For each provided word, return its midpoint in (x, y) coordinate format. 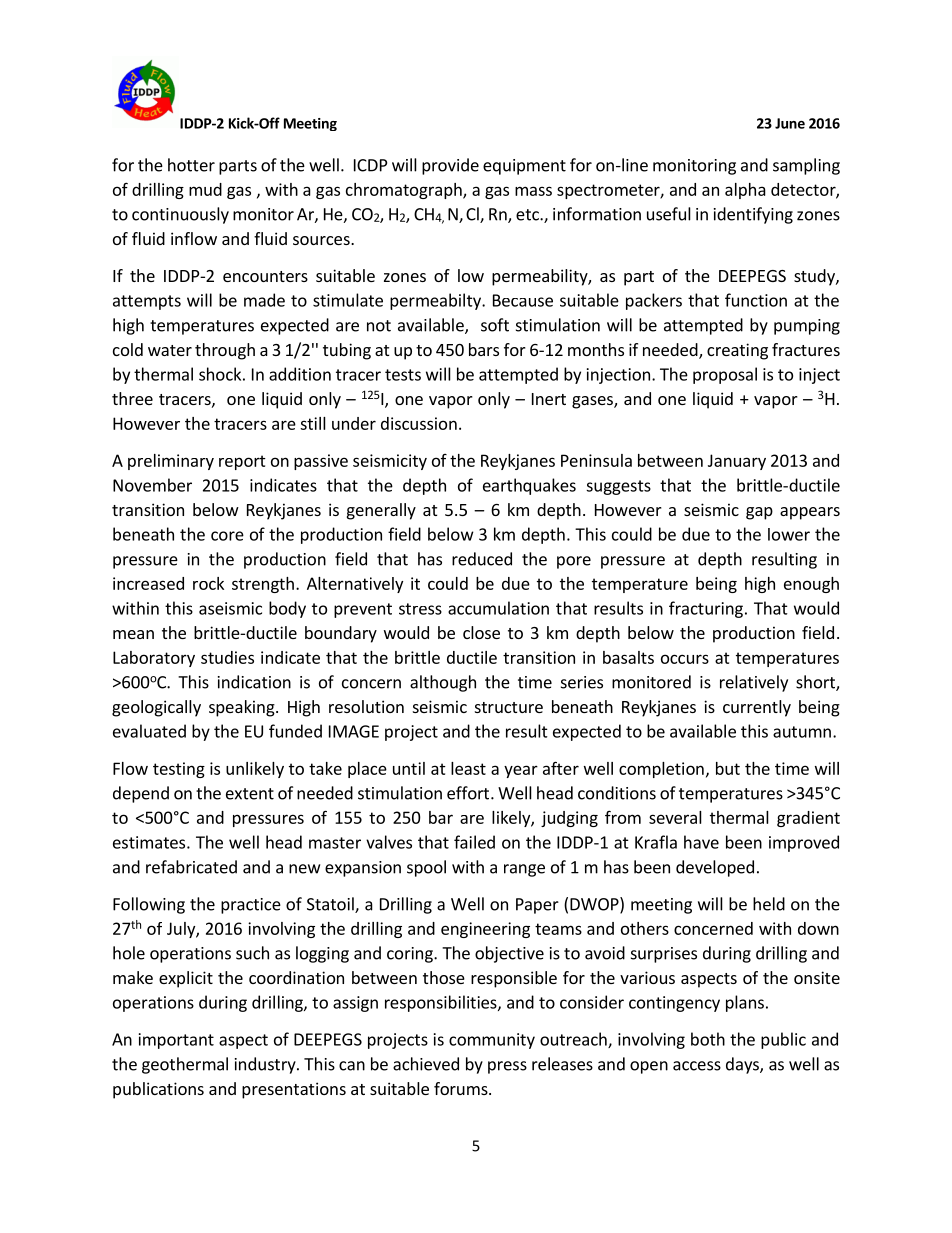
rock (208, 583)
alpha (745, 191)
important (176, 1041)
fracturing (706, 609)
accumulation (498, 608)
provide (450, 166)
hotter (191, 165)
